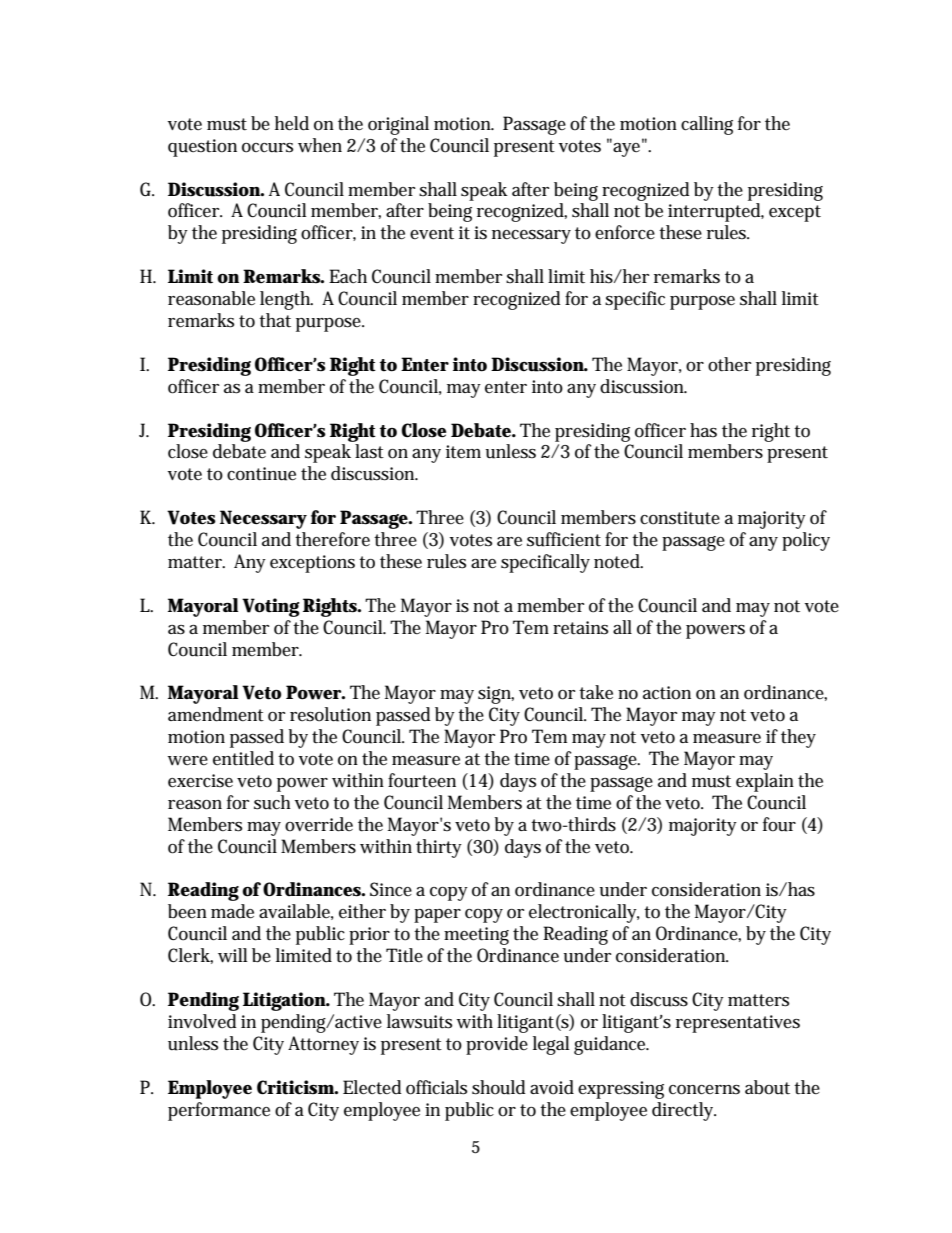 This screenshot has width=952, height=1233. Describe the element at coordinates (272, 802) in the screenshot. I see `such` at that location.
